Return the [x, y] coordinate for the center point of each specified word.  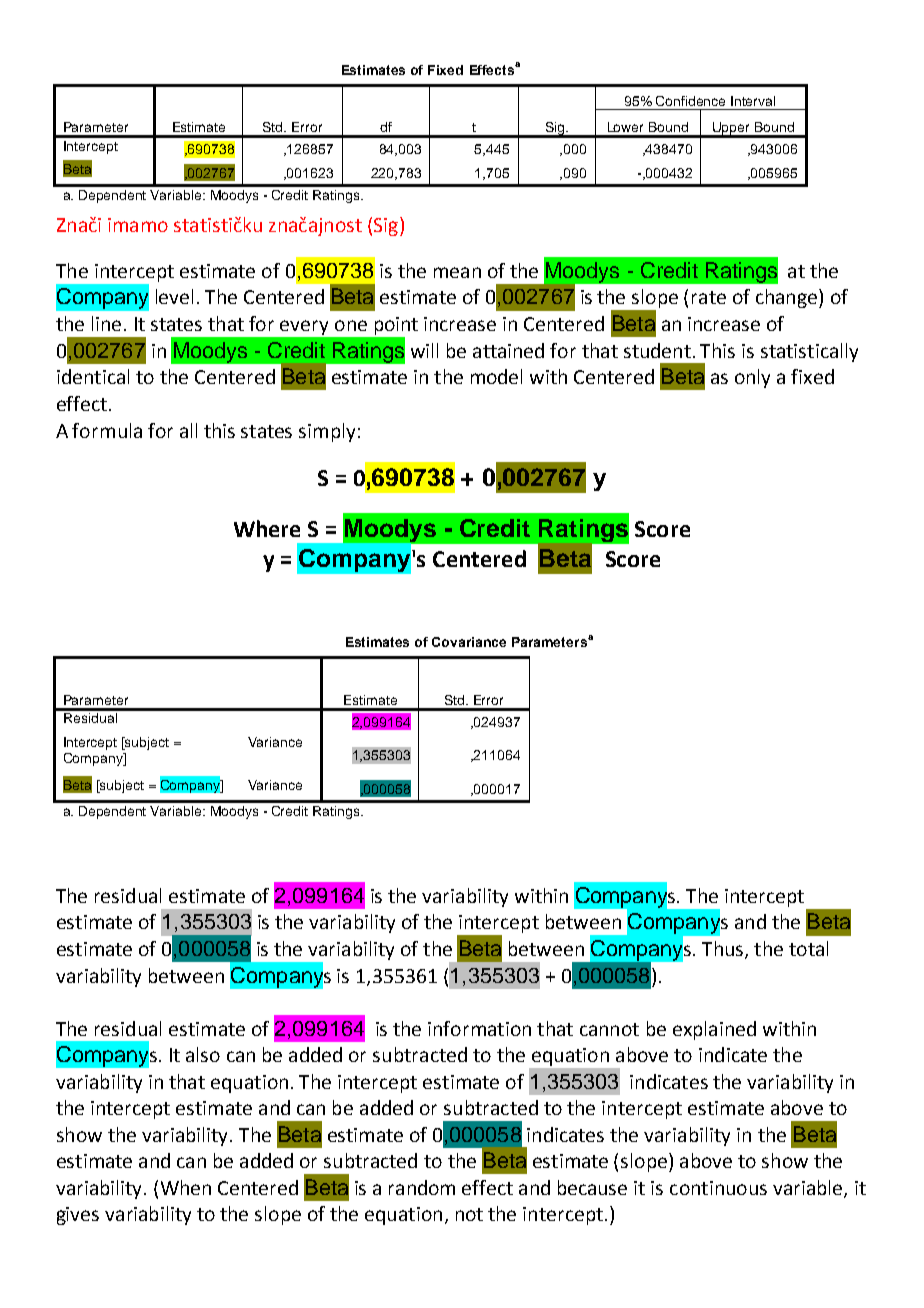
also [203, 1054]
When [186, 1187]
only [752, 378]
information [479, 1028]
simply [327, 432]
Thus [724, 950]
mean [457, 272]
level [174, 296]
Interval [753, 101]
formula [107, 430]
